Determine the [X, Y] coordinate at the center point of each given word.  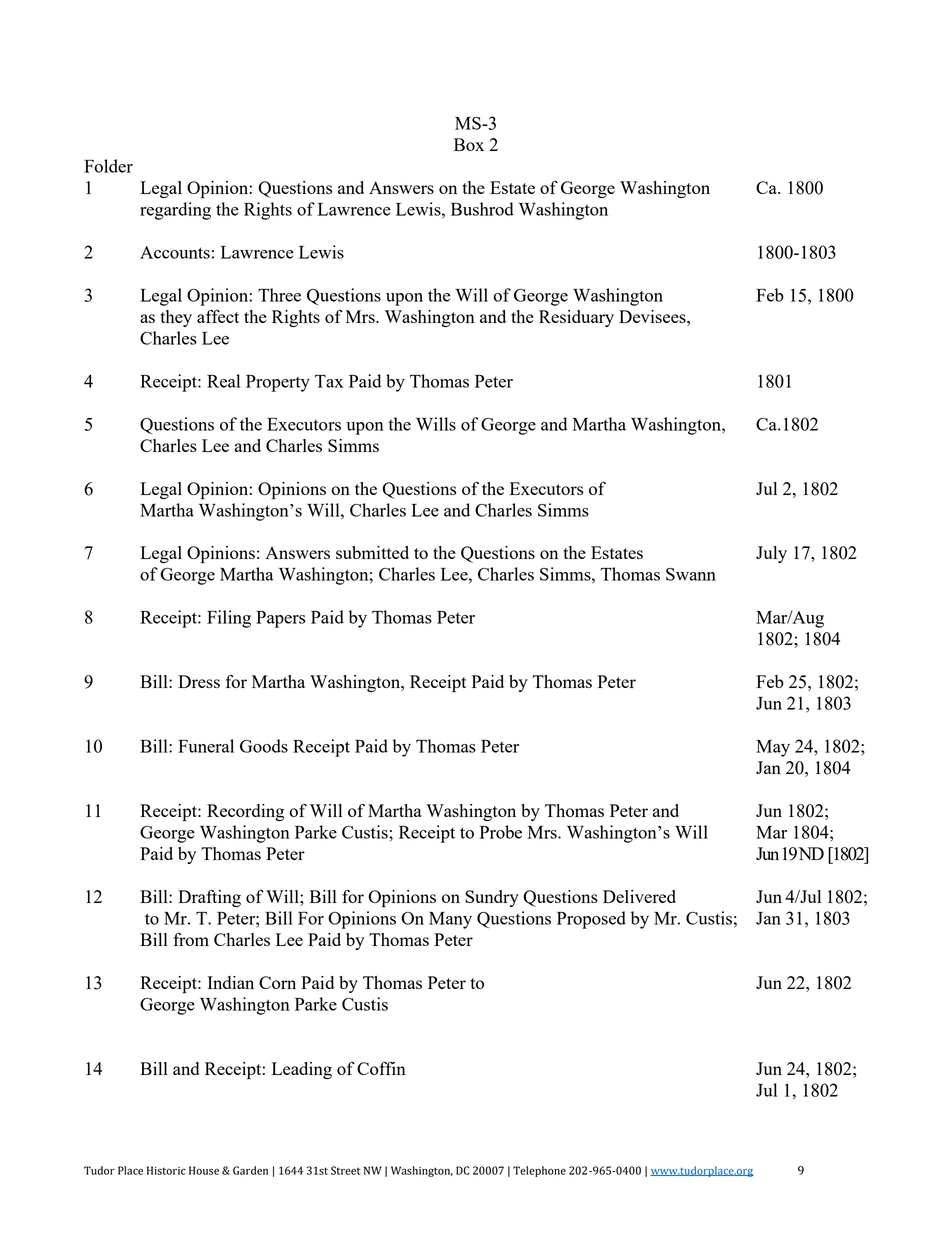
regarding [175, 211]
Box [469, 144]
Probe [501, 832]
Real [223, 381]
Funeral [206, 746]
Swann [691, 574]
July [771, 554]
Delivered [639, 896]
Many [450, 920]
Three [279, 295]
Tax [329, 381]
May [773, 748]
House [204, 1170]
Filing [229, 619]
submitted [372, 552]
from [191, 939]
